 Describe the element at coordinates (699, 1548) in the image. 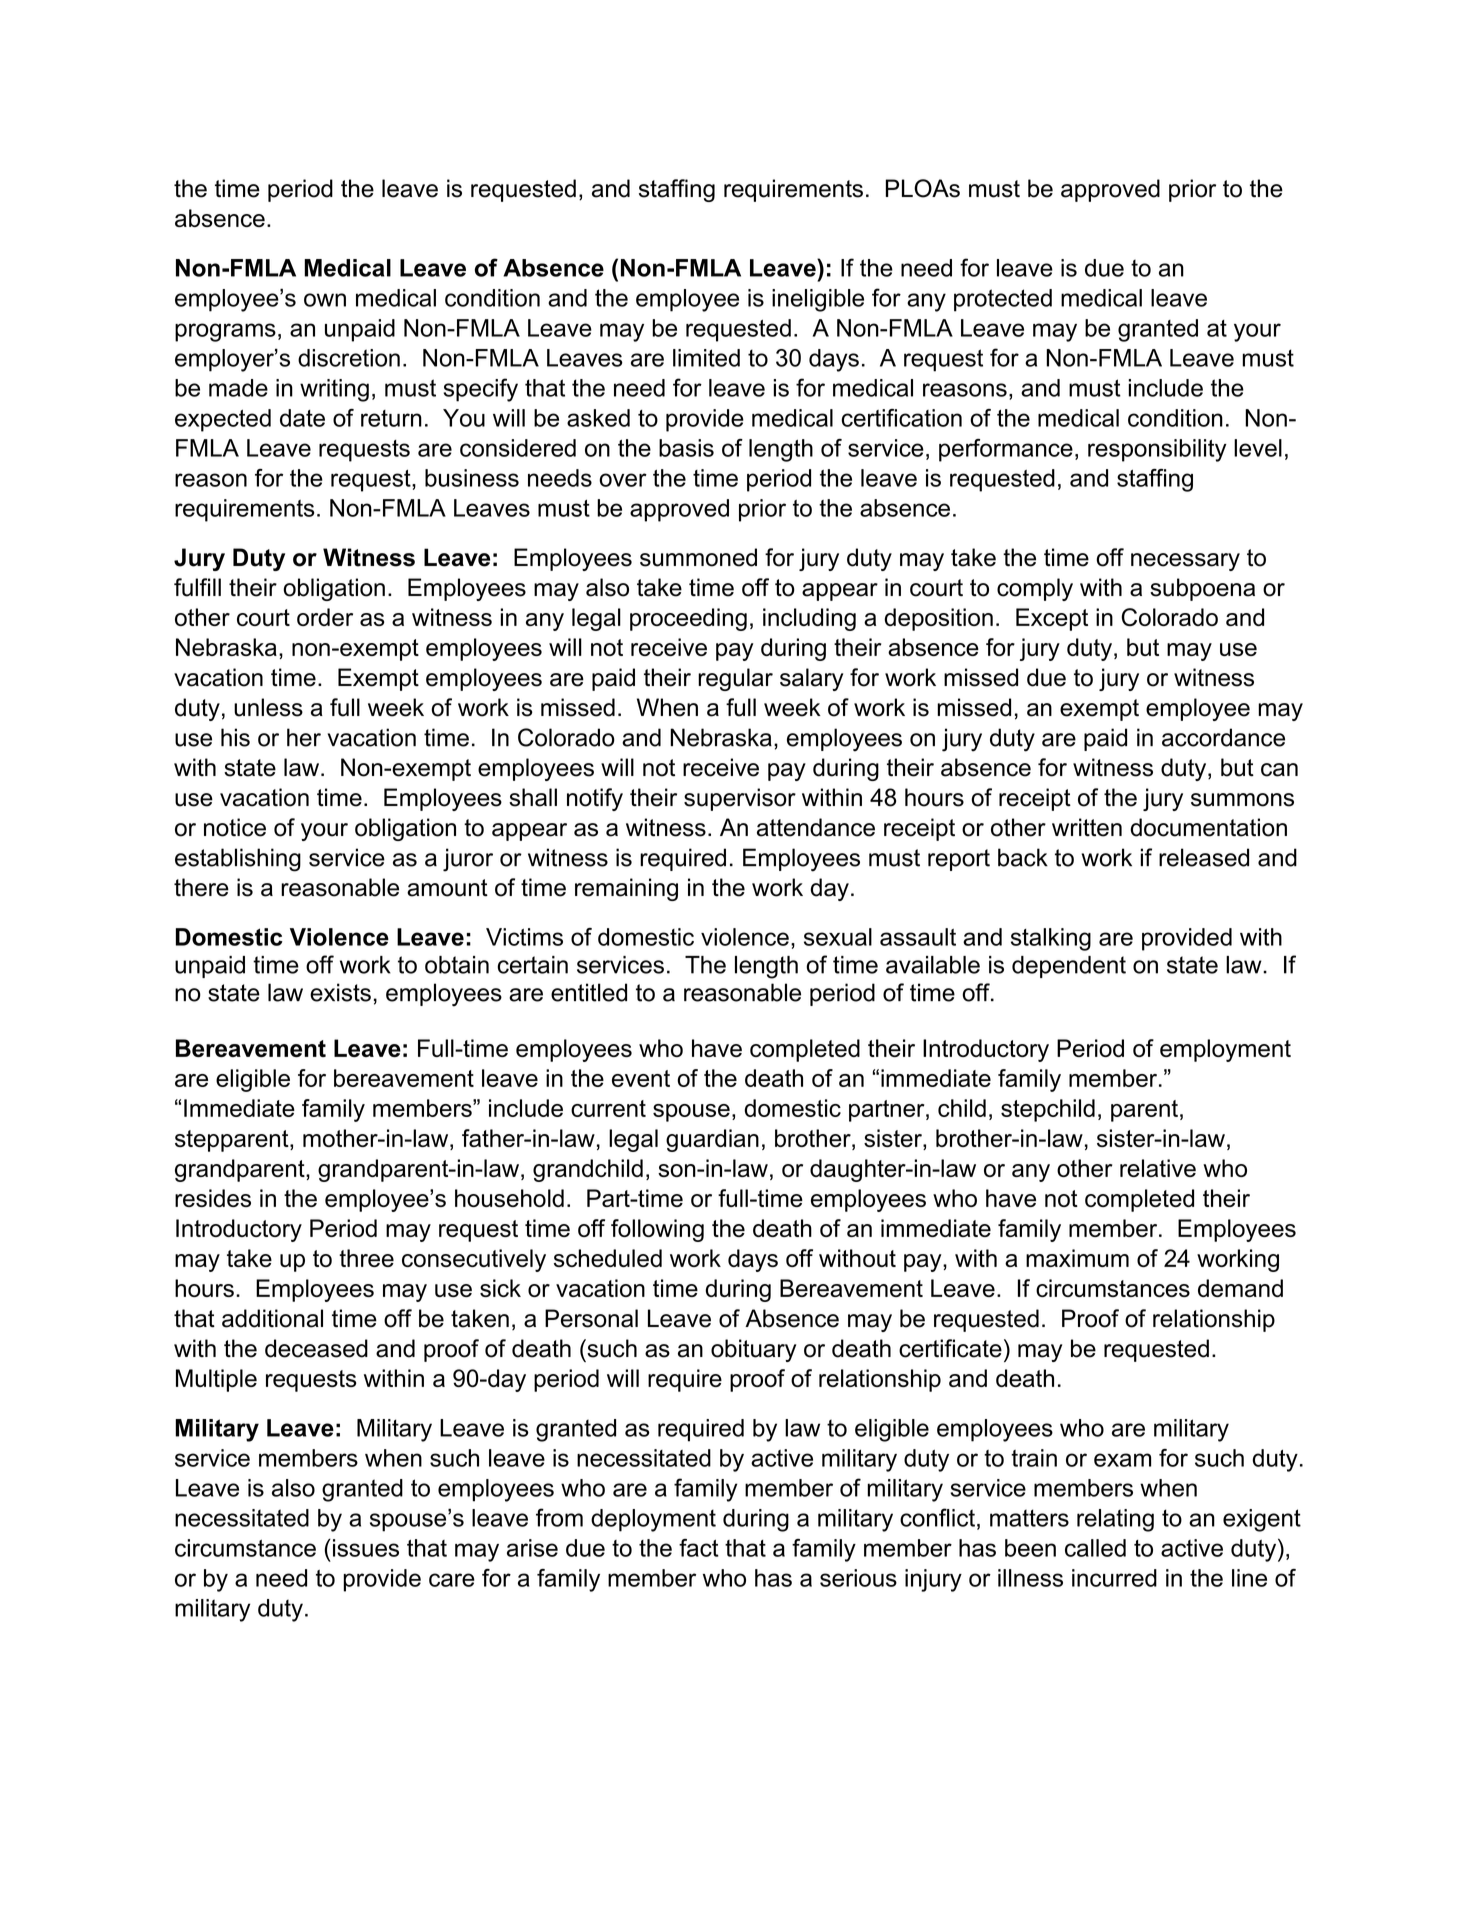

I see `fact` at that location.
